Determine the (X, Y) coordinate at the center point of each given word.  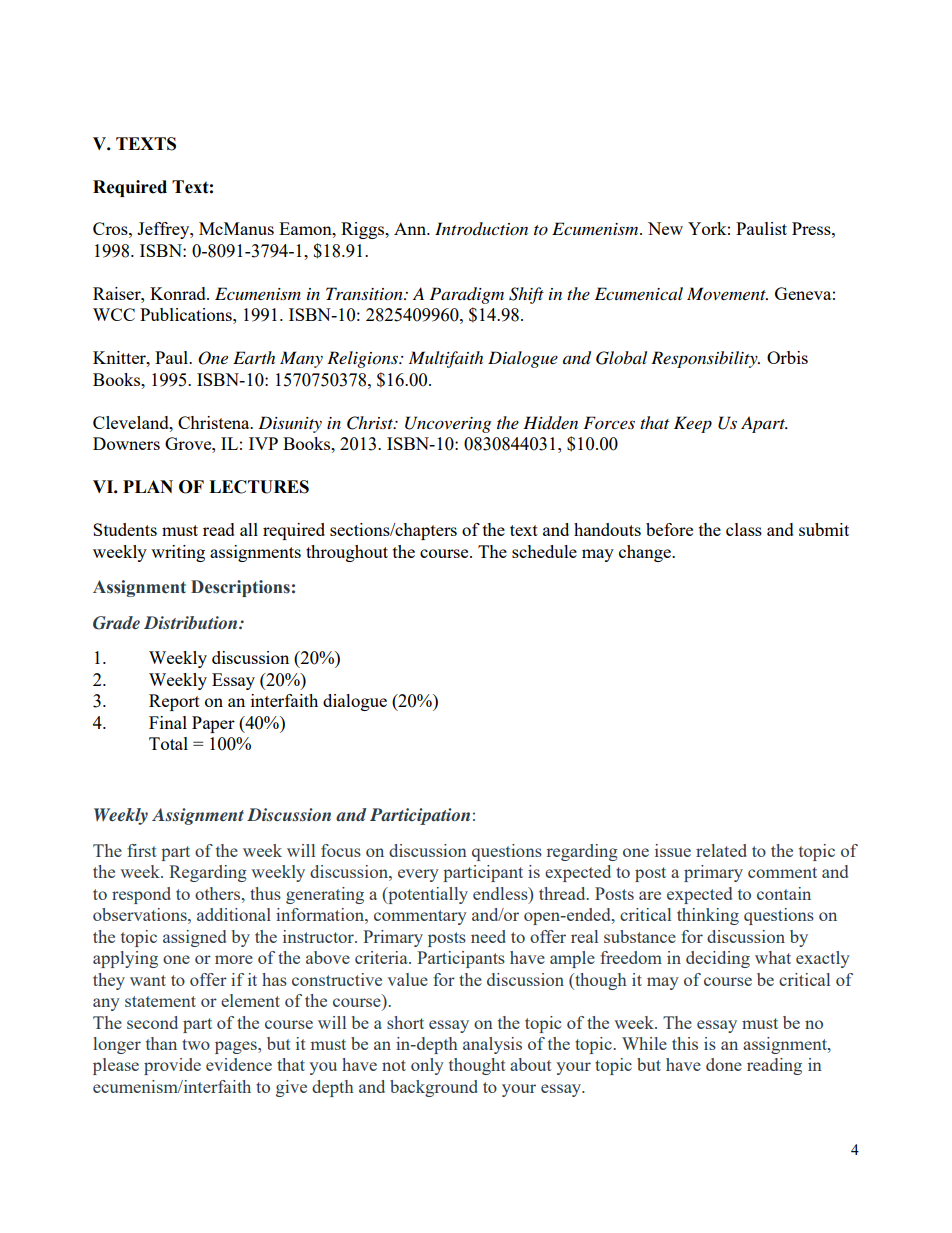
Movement (727, 293)
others (219, 893)
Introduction (481, 229)
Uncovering (448, 424)
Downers (126, 443)
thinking (708, 916)
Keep (693, 424)
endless (501, 893)
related (721, 850)
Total (168, 743)
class (744, 529)
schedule (544, 551)
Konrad (179, 293)
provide (172, 1066)
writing (178, 553)
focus (341, 850)
